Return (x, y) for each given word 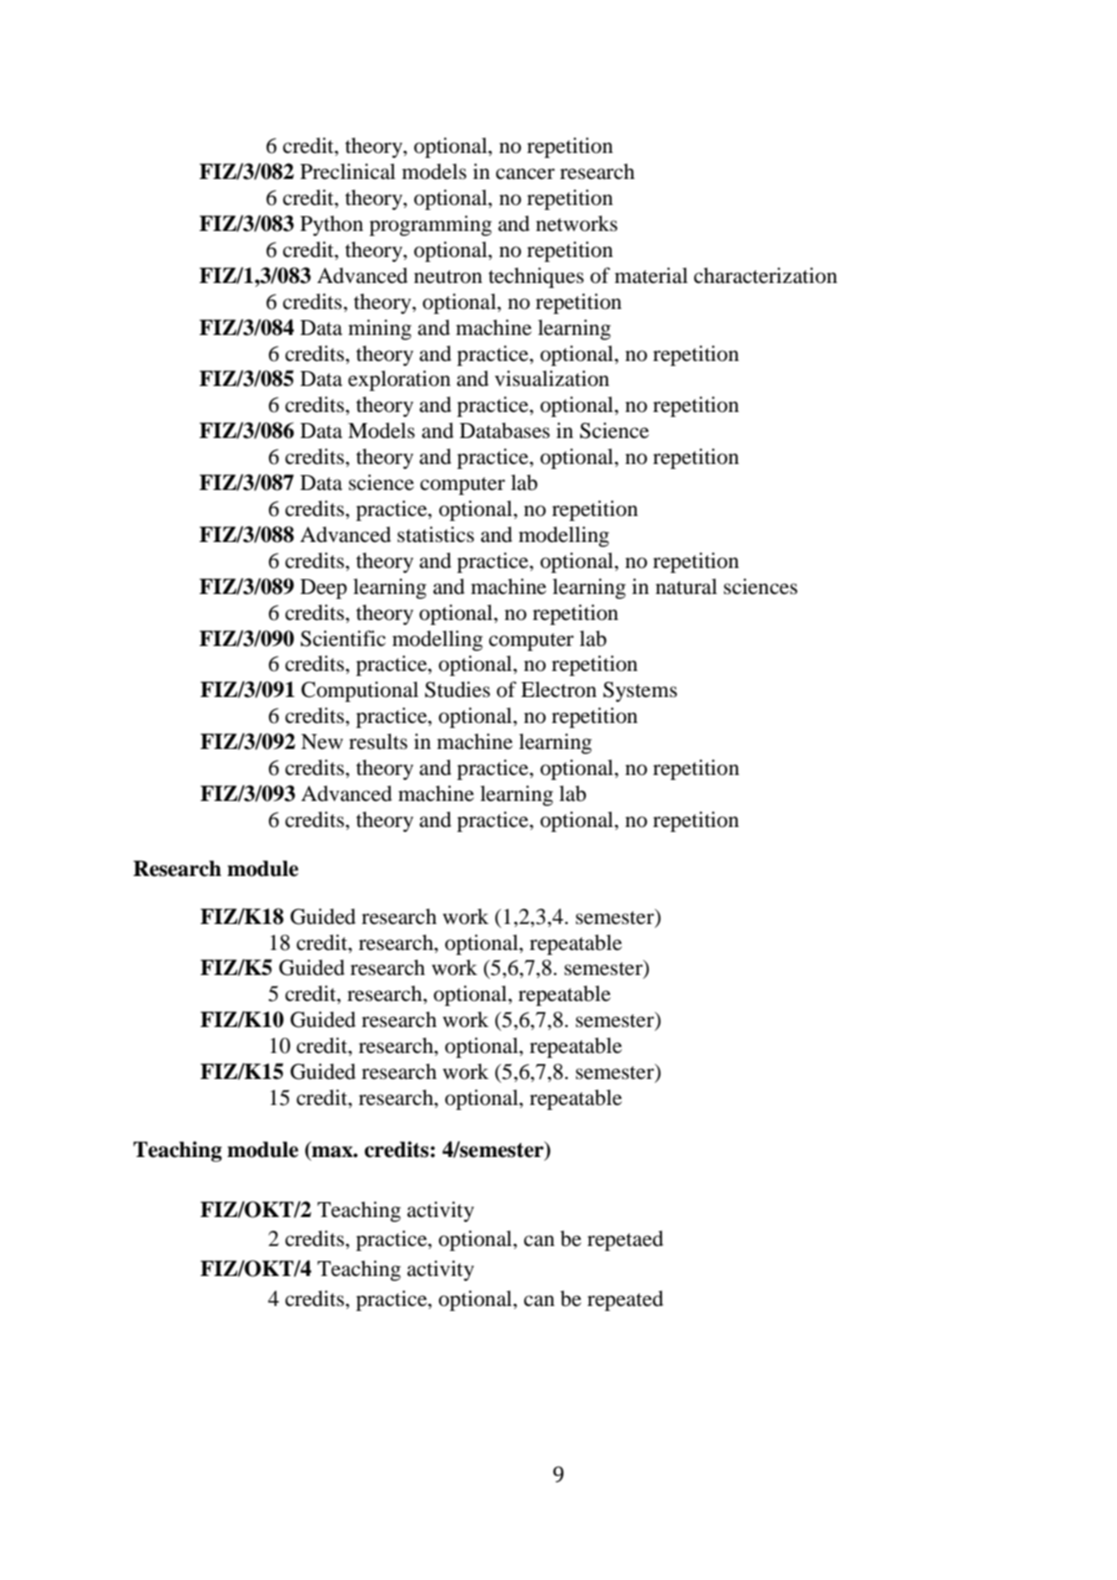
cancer (525, 174)
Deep (323, 589)
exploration (399, 380)
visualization (552, 378)
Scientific (343, 638)
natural (686, 586)
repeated (625, 1300)
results (378, 741)
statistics (435, 534)
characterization (765, 275)
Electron (559, 689)
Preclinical (348, 171)
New (322, 741)
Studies (457, 689)
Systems (640, 691)
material (651, 275)
